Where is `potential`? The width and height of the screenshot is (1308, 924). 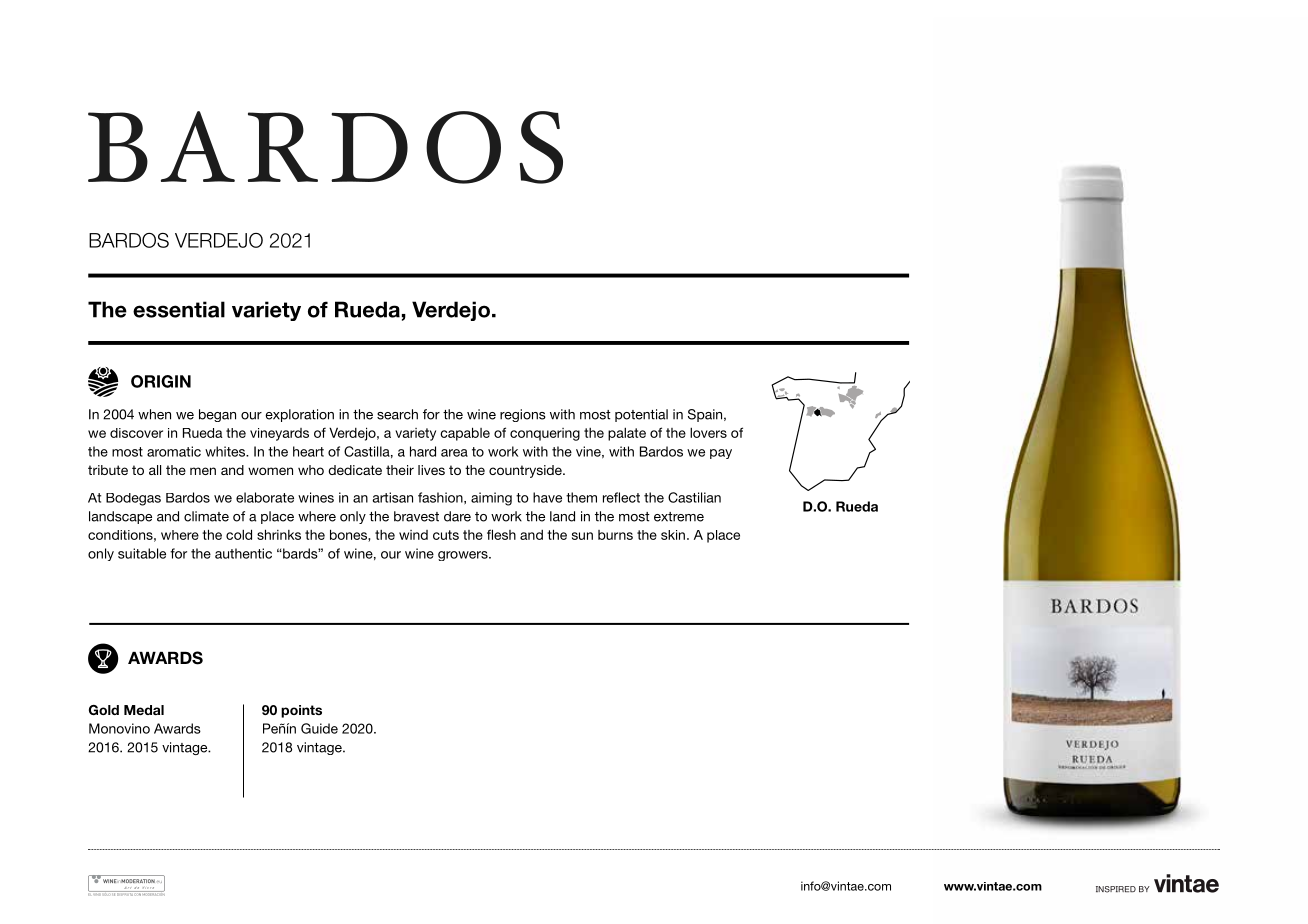
potential is located at coordinates (641, 415).
